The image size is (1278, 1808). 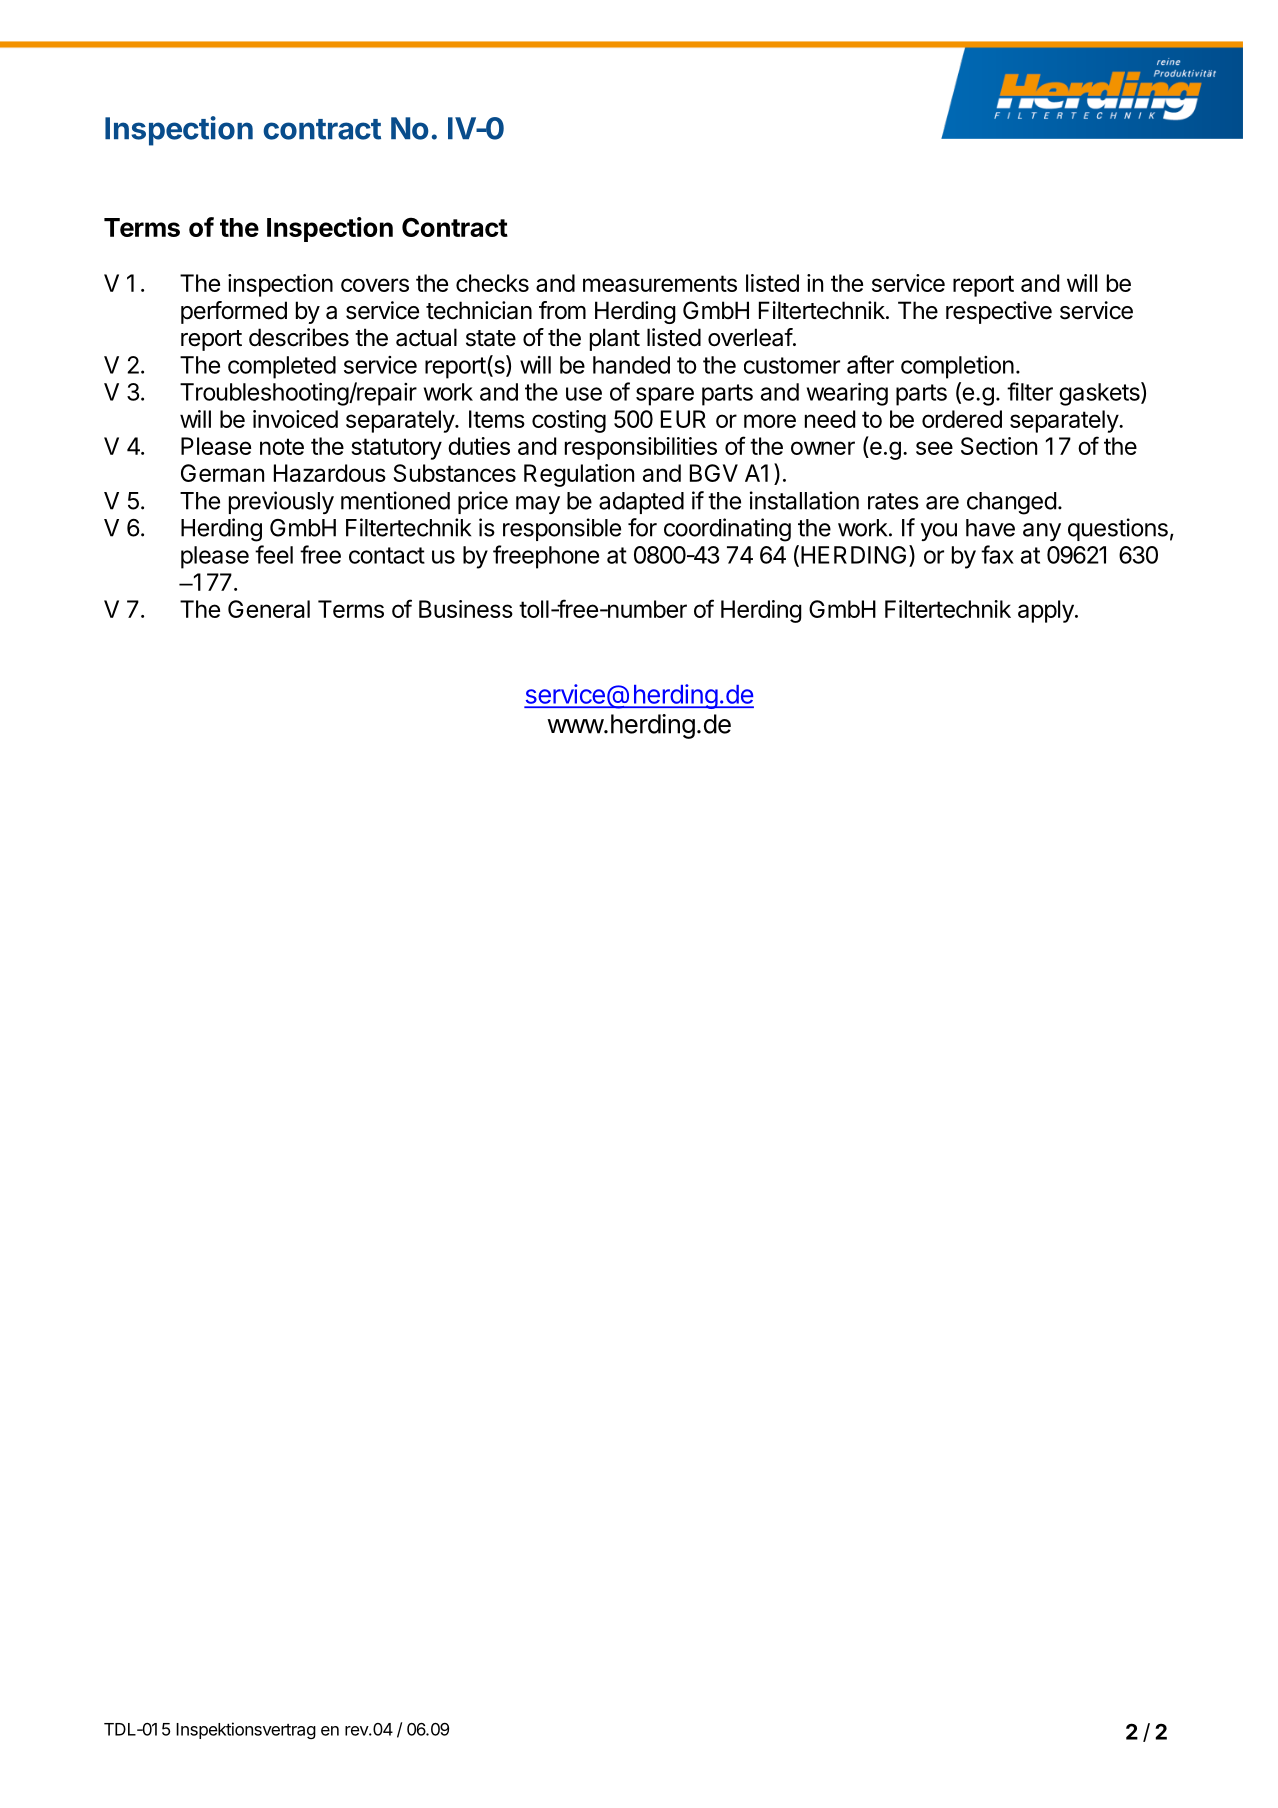 I want to click on respective, so click(x=999, y=312).
